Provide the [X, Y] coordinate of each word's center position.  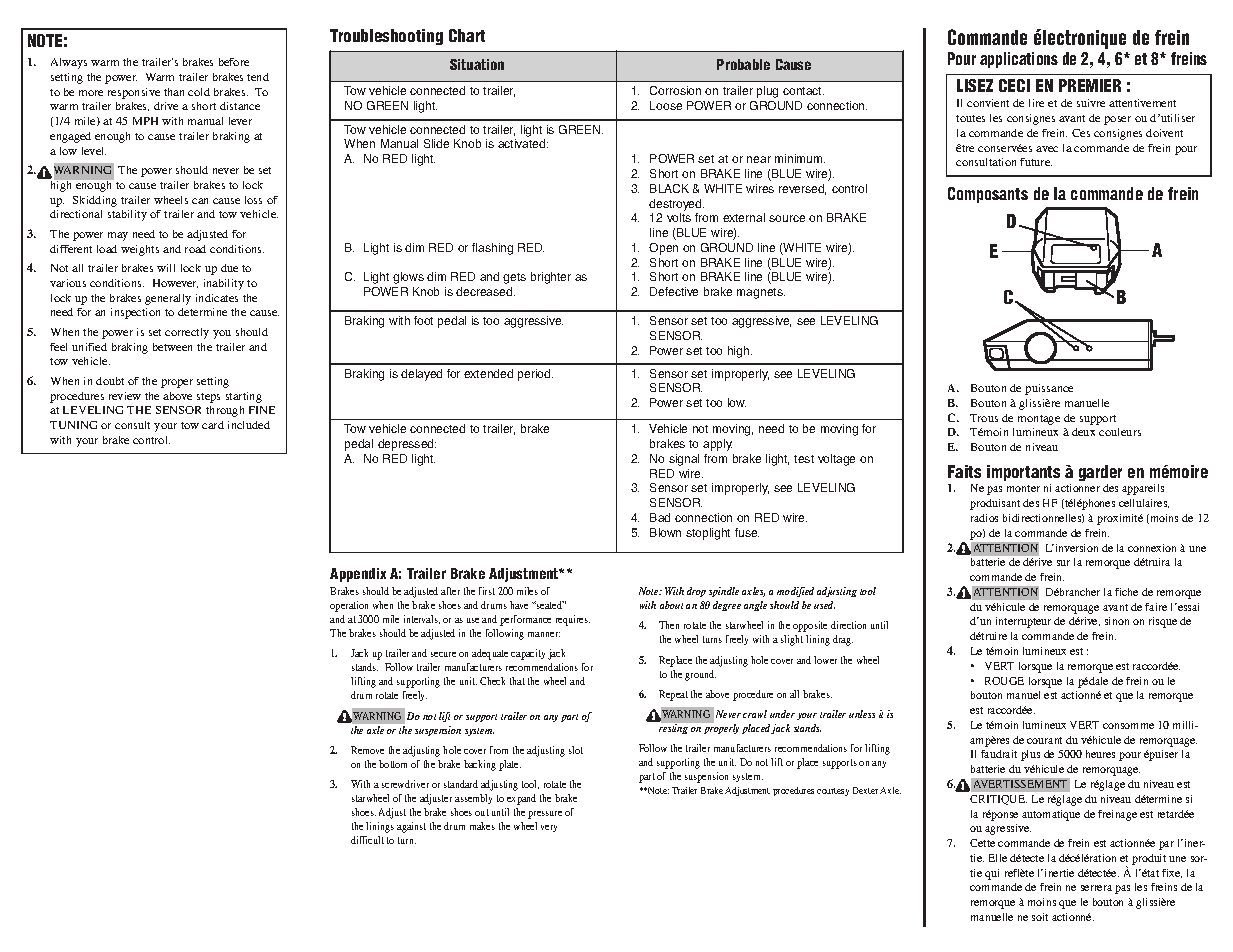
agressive [1008, 829]
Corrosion [675, 90]
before [234, 62]
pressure [545, 815]
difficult [367, 840]
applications [1019, 60]
